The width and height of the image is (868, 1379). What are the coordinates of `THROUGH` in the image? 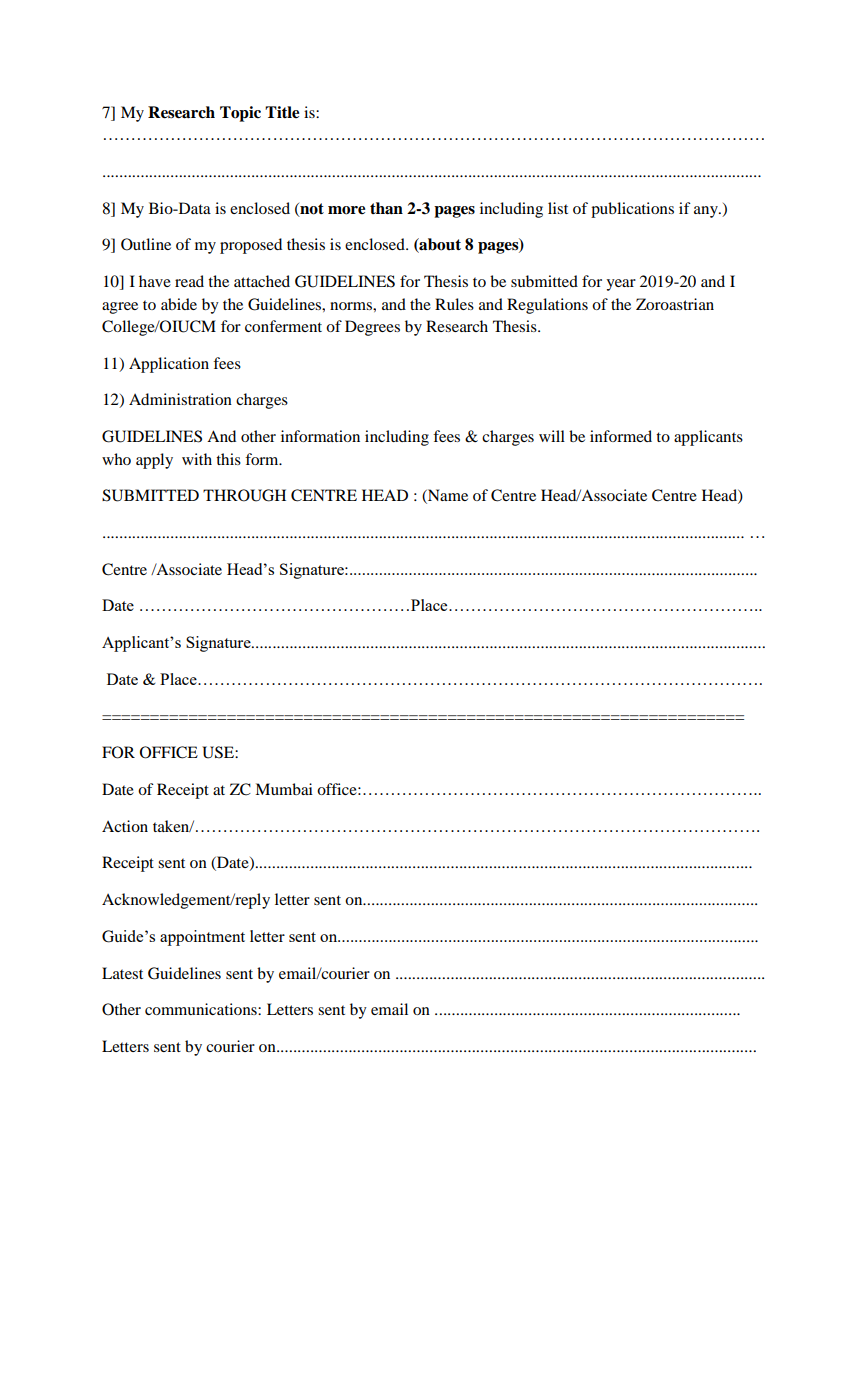 It's located at (244, 495).
